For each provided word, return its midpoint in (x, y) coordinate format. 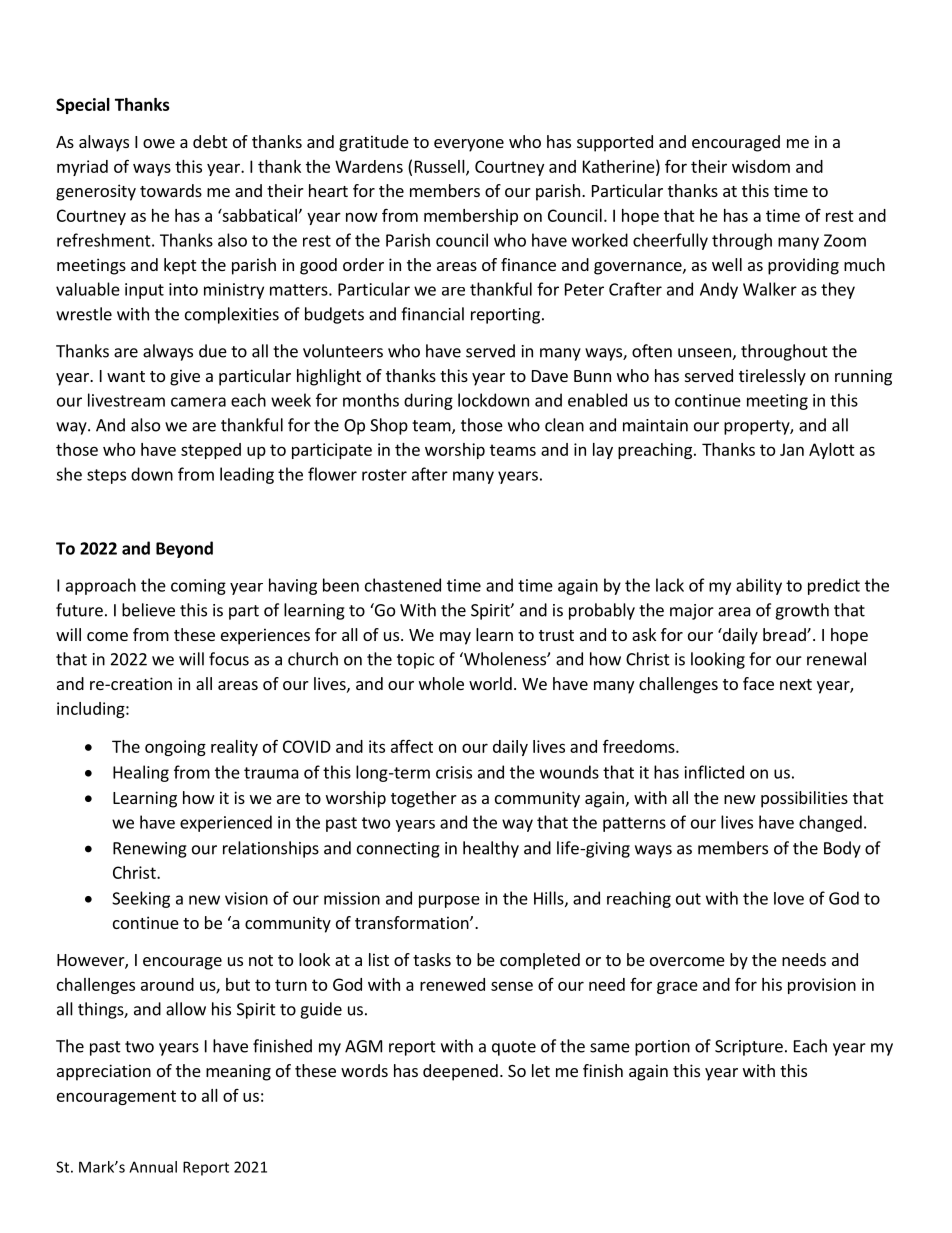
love (789, 898)
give (185, 377)
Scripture (749, 1048)
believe (148, 610)
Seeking (141, 899)
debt (210, 141)
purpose (449, 901)
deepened (460, 1072)
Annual (153, 1167)
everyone (469, 145)
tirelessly (772, 377)
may (455, 638)
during (428, 401)
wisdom (761, 166)
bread (785, 634)
